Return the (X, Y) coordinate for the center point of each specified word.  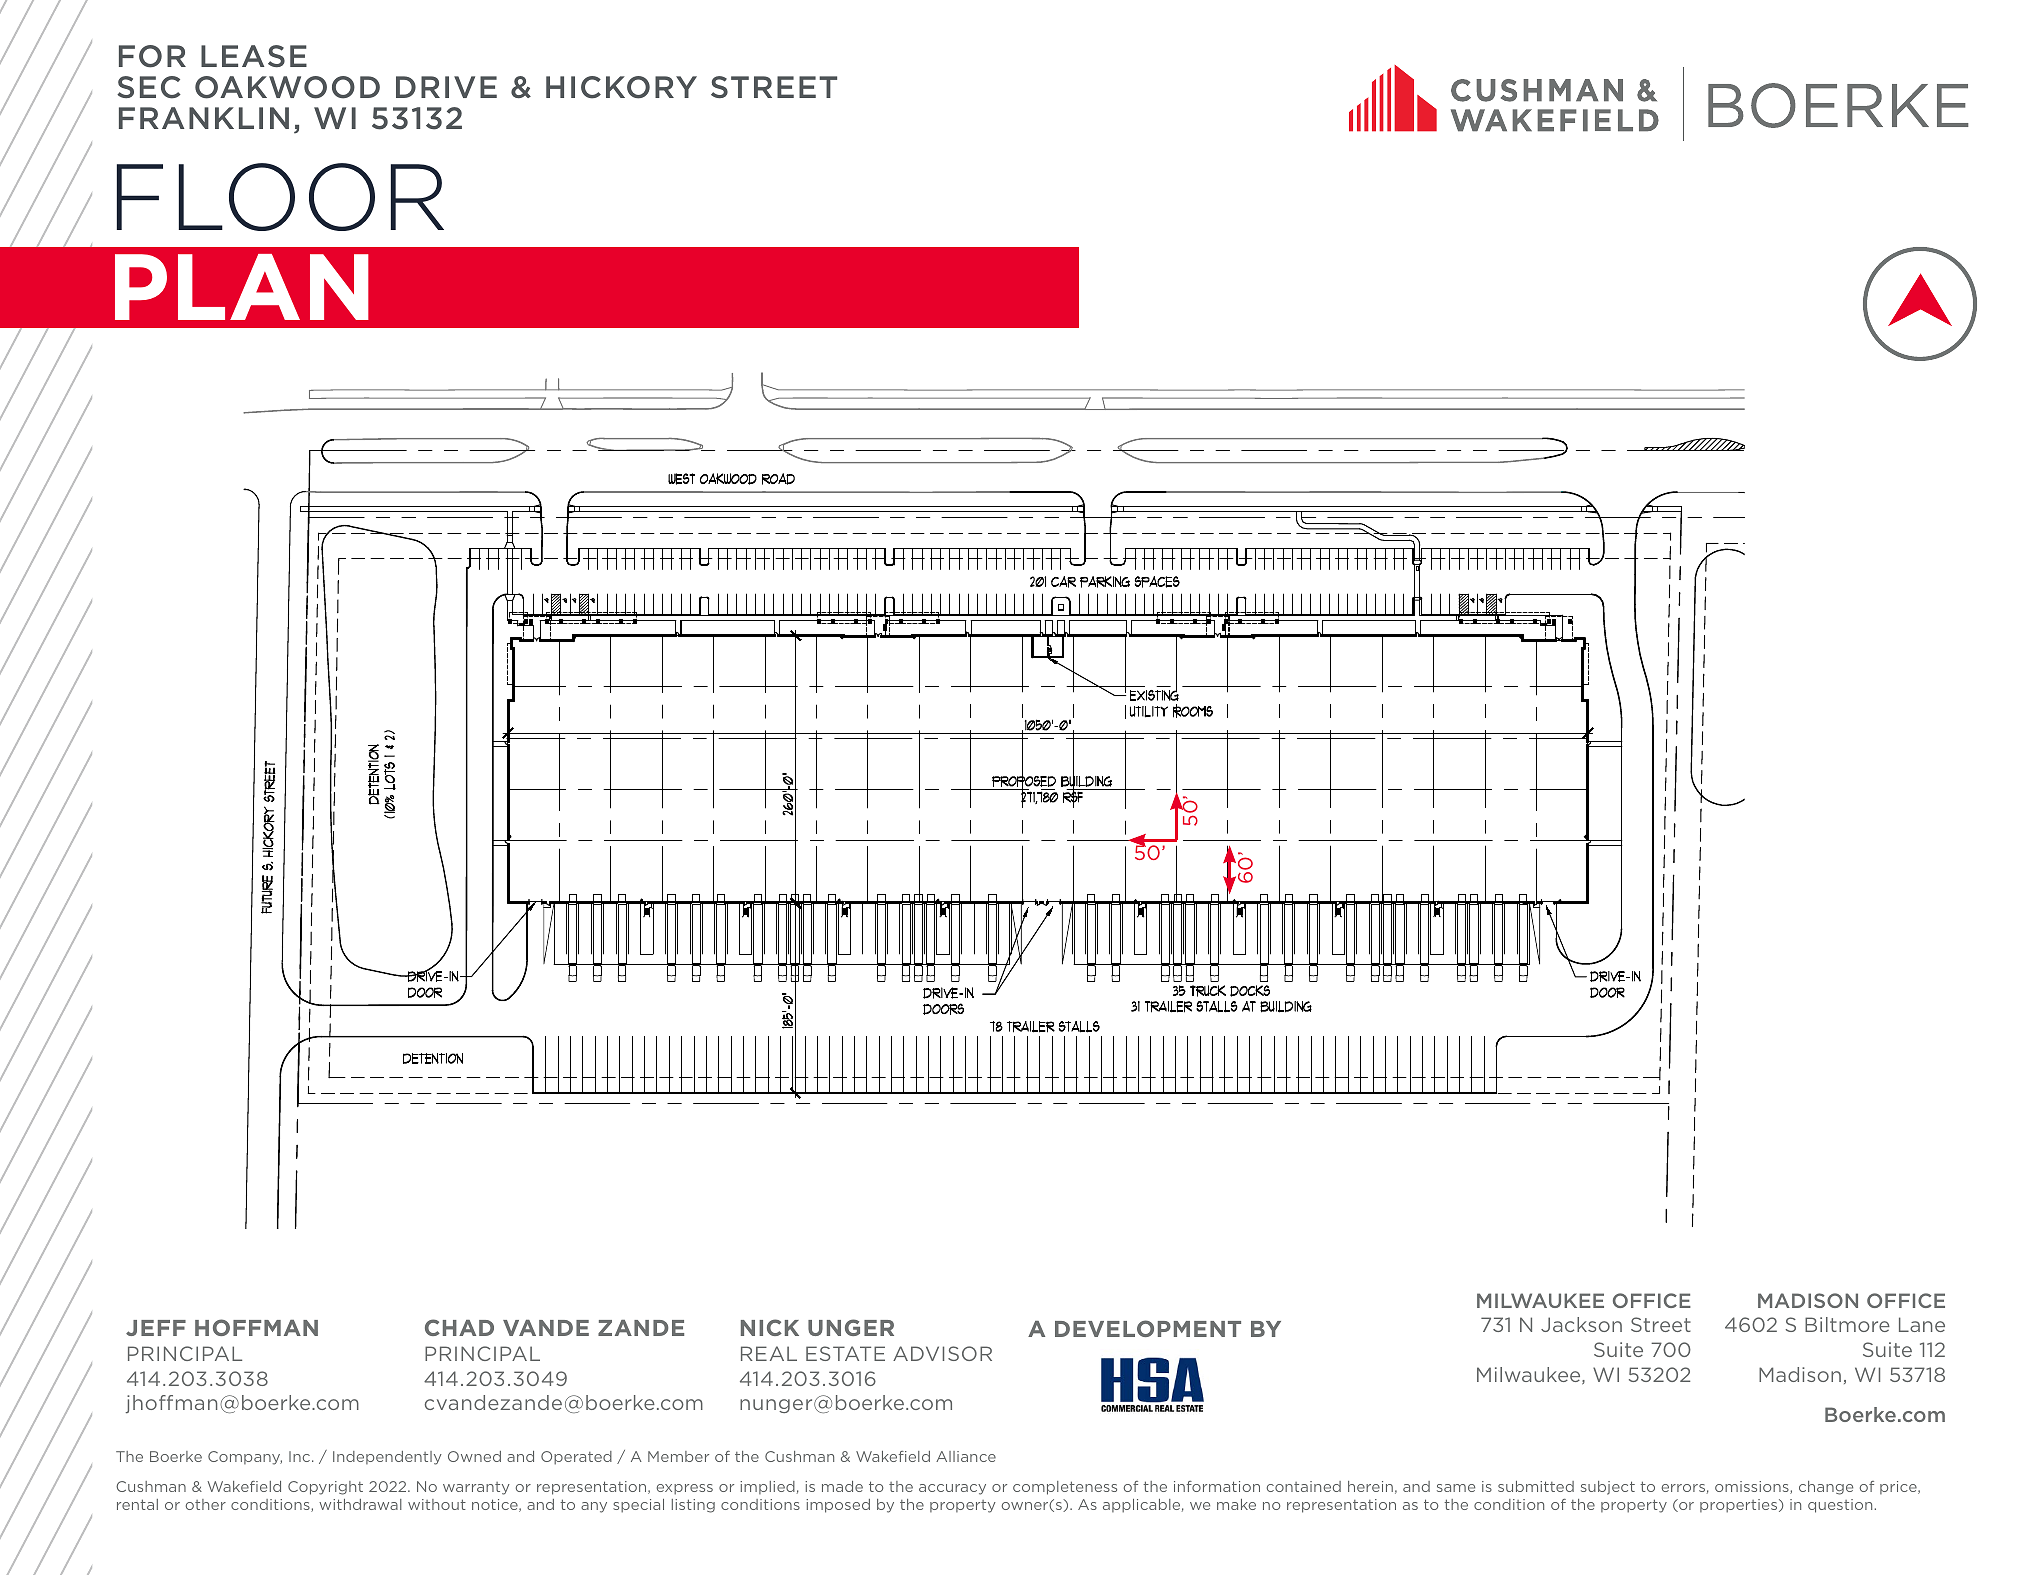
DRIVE (446, 87)
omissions (1753, 1487)
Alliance (966, 1456)
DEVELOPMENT (1148, 1328)
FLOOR (280, 197)
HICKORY (621, 87)
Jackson (1581, 1324)
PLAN (242, 287)
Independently (387, 1458)
